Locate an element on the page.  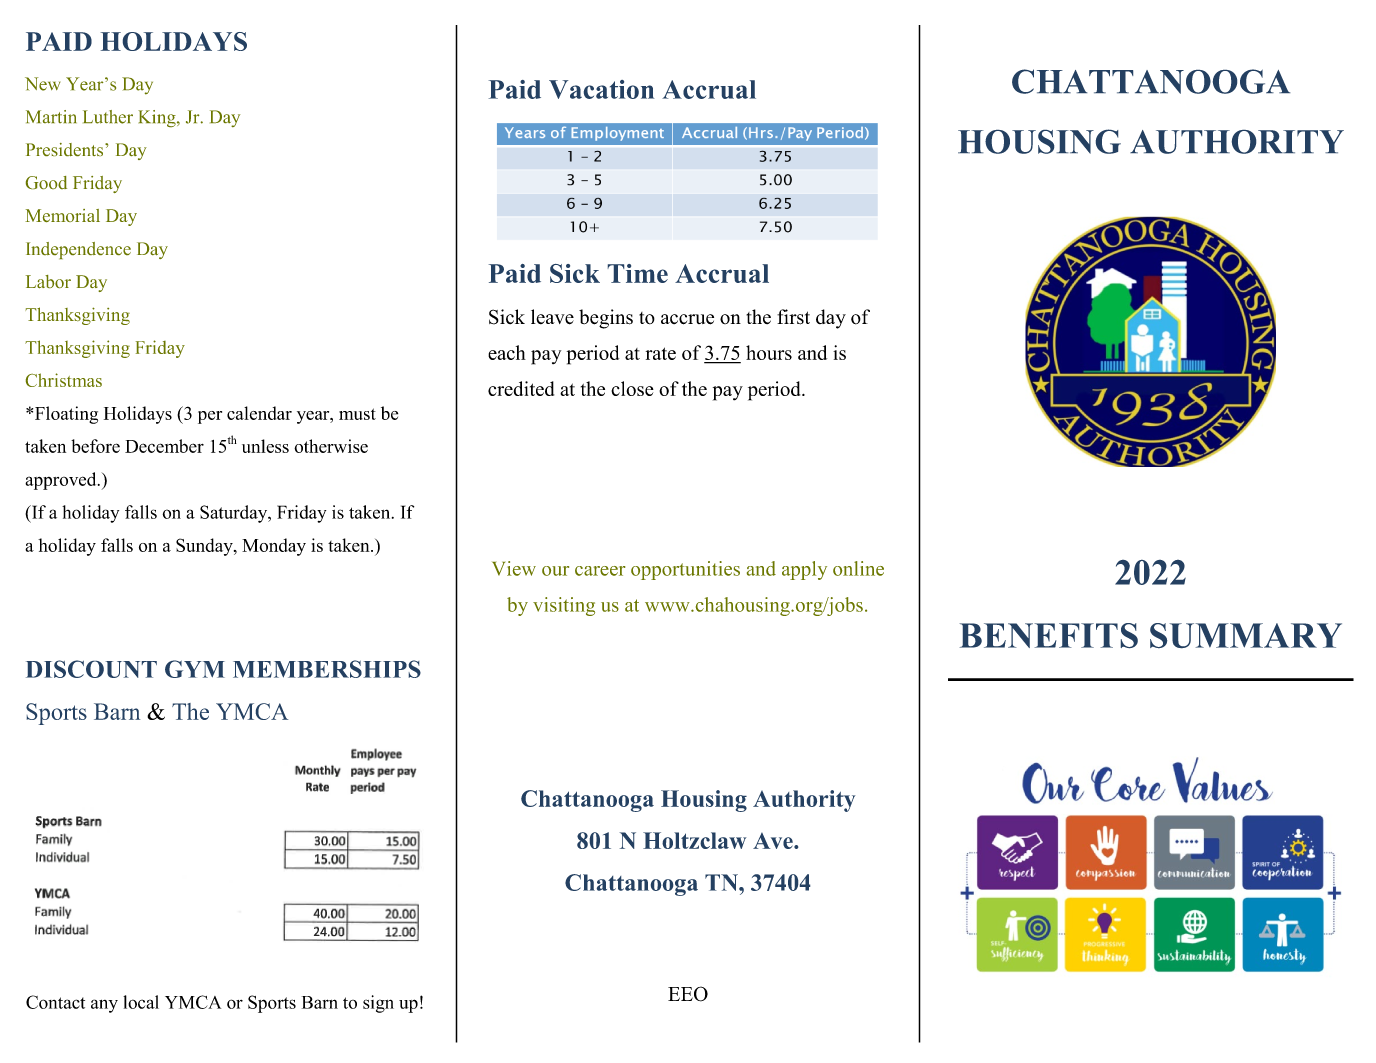
first is located at coordinates (793, 317).
